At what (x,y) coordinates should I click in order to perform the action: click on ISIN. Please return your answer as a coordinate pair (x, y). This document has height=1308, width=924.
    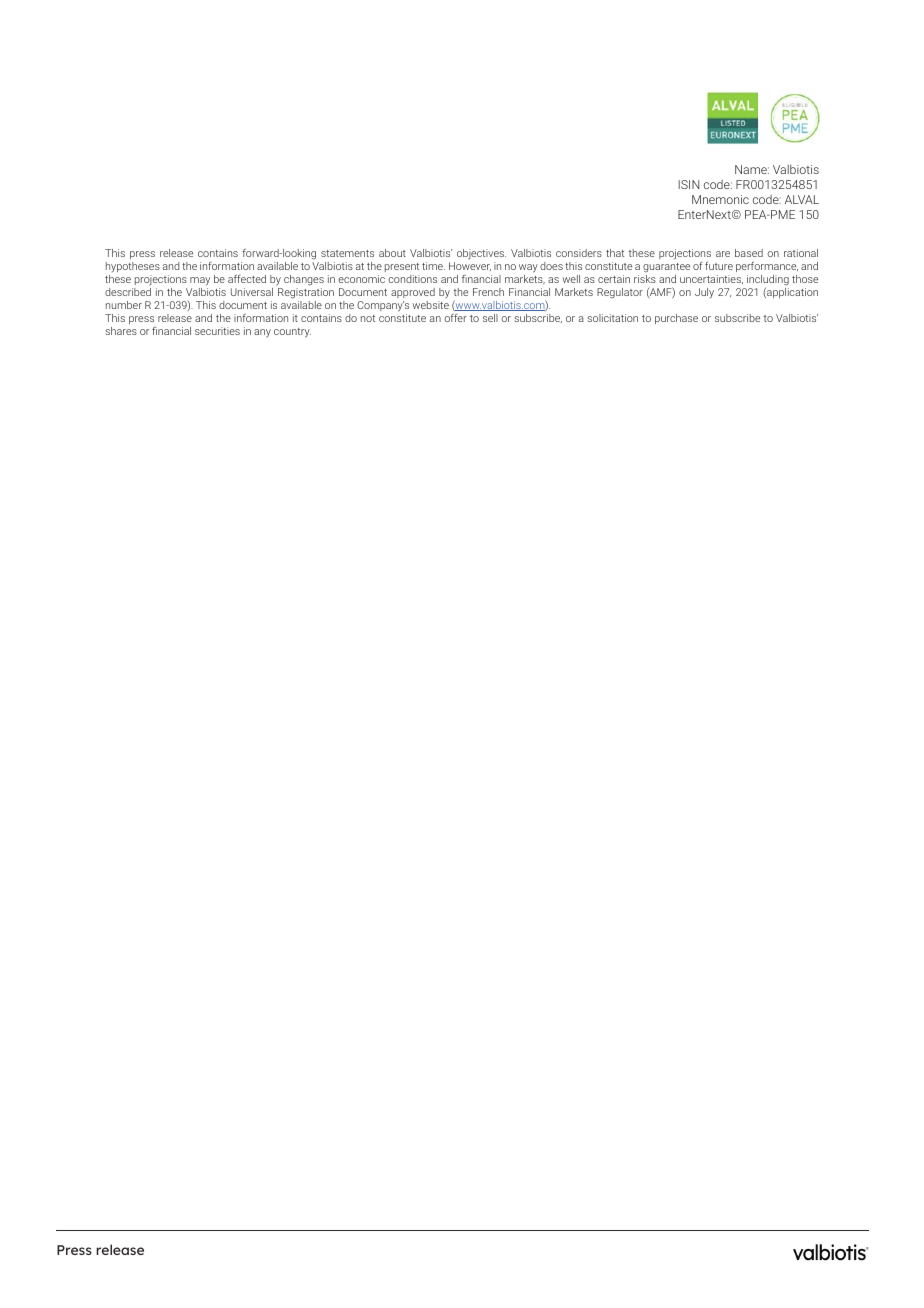
    Looking at the image, I should click on (688, 184).
